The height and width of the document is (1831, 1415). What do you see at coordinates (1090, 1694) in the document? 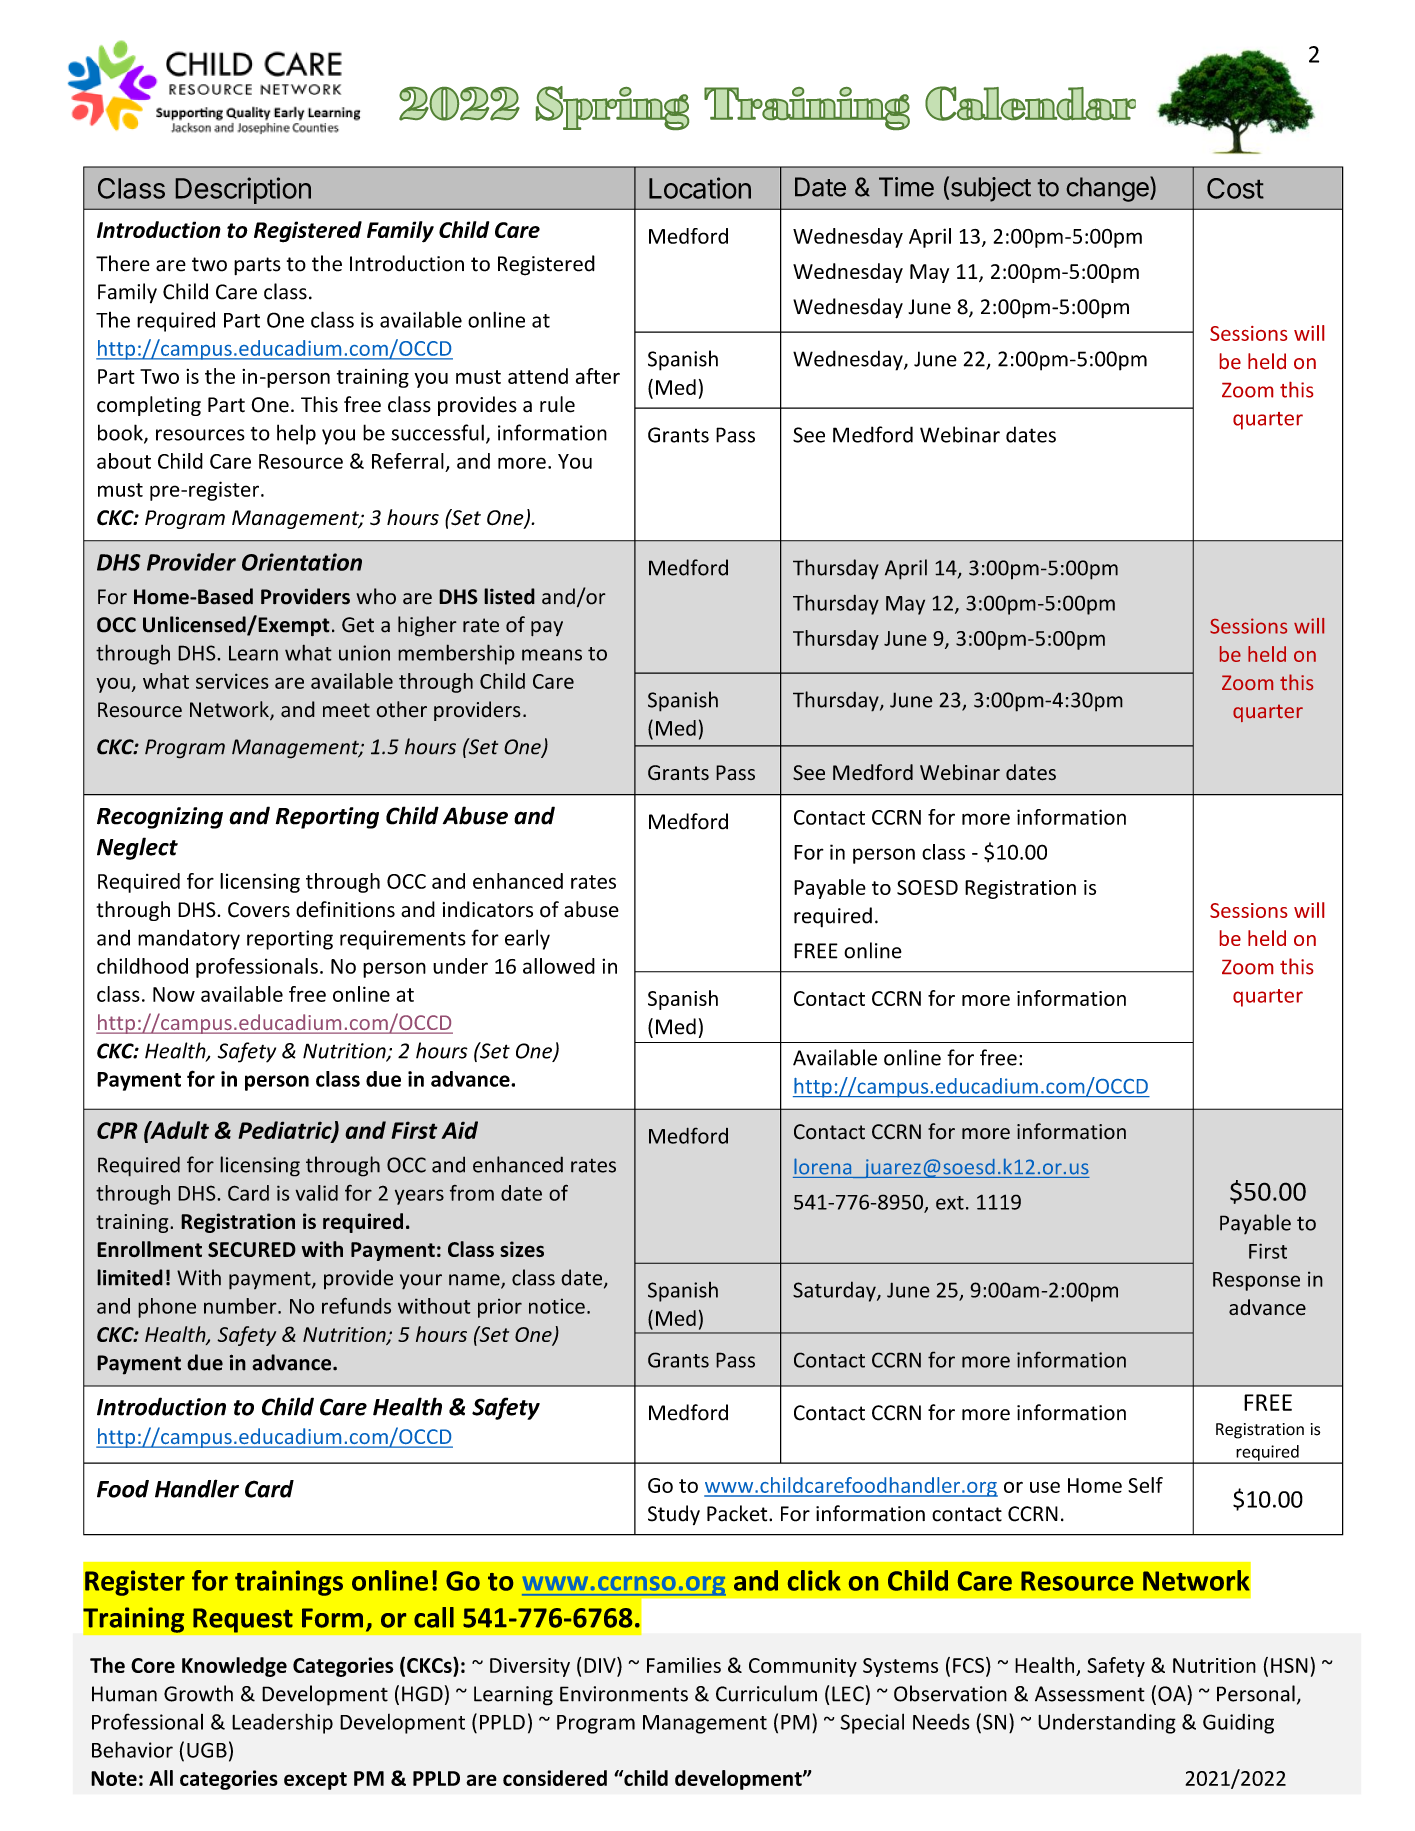
I see `Assessment` at bounding box center [1090, 1694].
